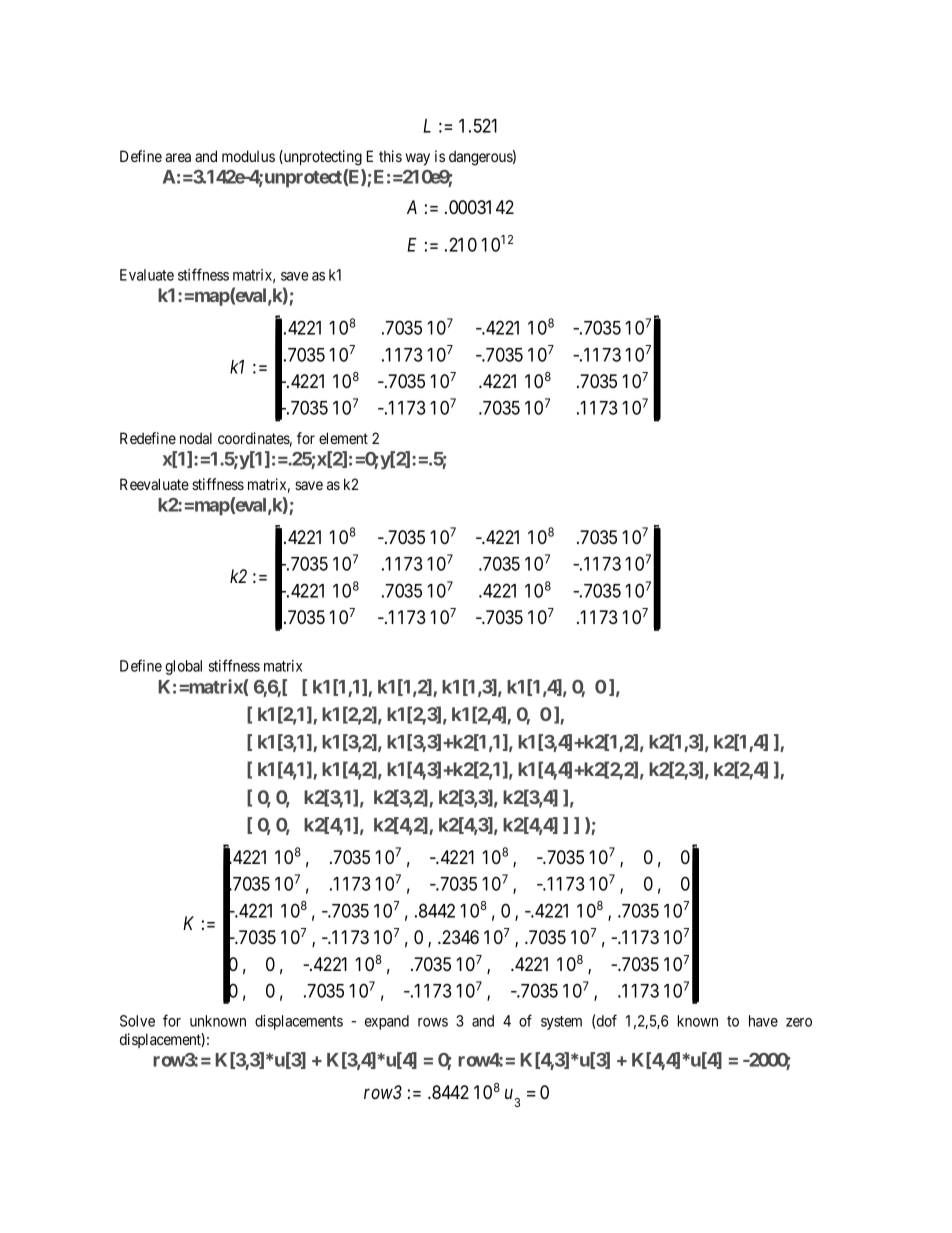 Image resolution: width=952 pixels, height=1233 pixels. What do you see at coordinates (763, 1021) in the screenshot?
I see `have` at bounding box center [763, 1021].
